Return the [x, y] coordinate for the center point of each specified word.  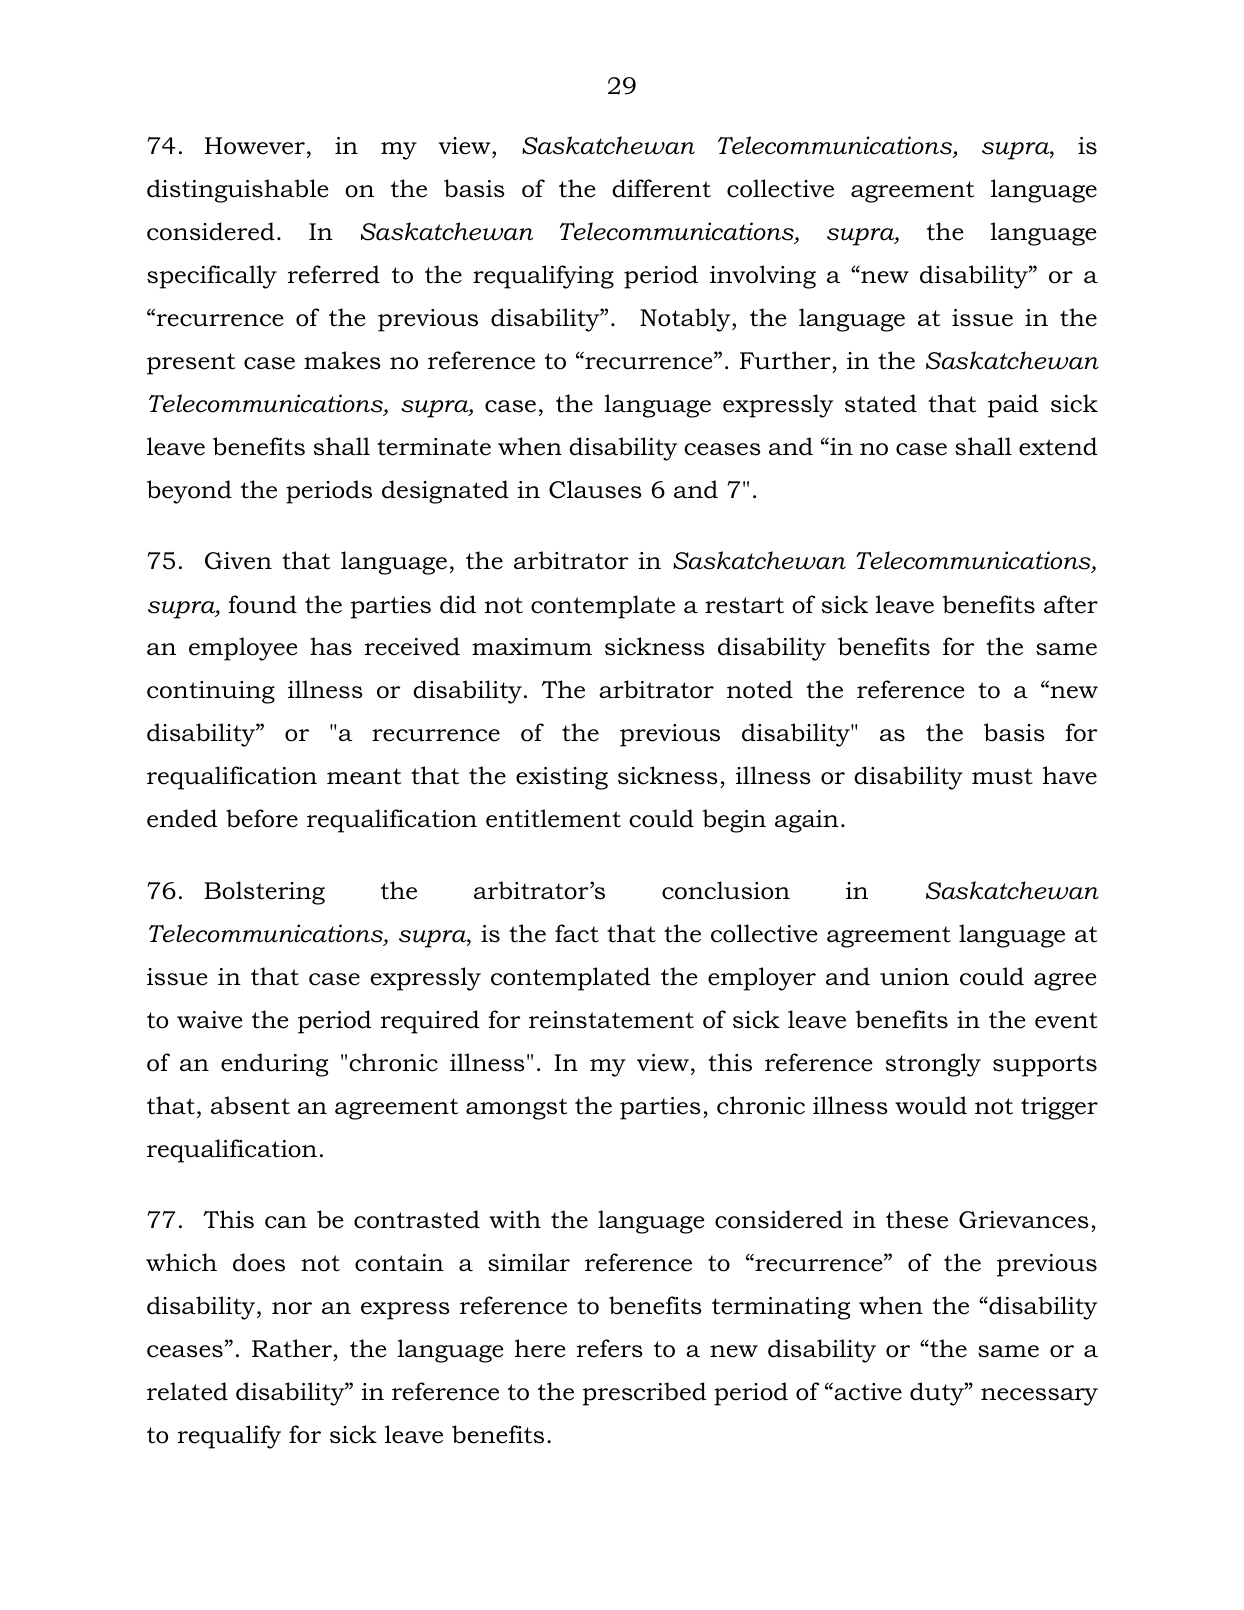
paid [1013, 406]
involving [763, 277]
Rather [292, 1348]
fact [577, 933]
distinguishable [238, 191]
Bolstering [264, 893]
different [661, 188]
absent [250, 1105]
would [931, 1105]
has [331, 646]
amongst [516, 1109]
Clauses [595, 489]
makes [342, 360]
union [914, 977]
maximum [532, 647]
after [1071, 604]
